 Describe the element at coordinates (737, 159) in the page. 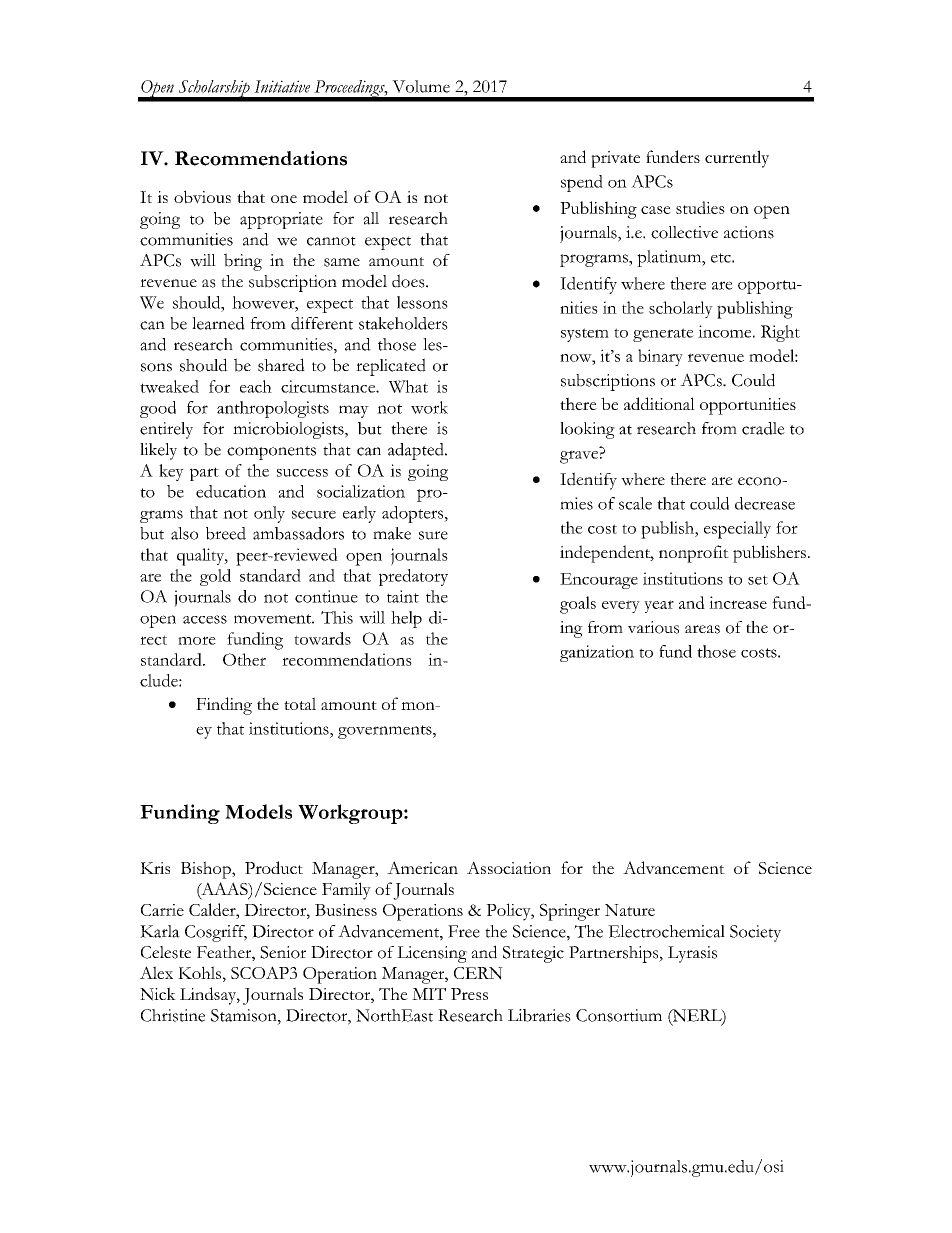

I see `currently` at that location.
